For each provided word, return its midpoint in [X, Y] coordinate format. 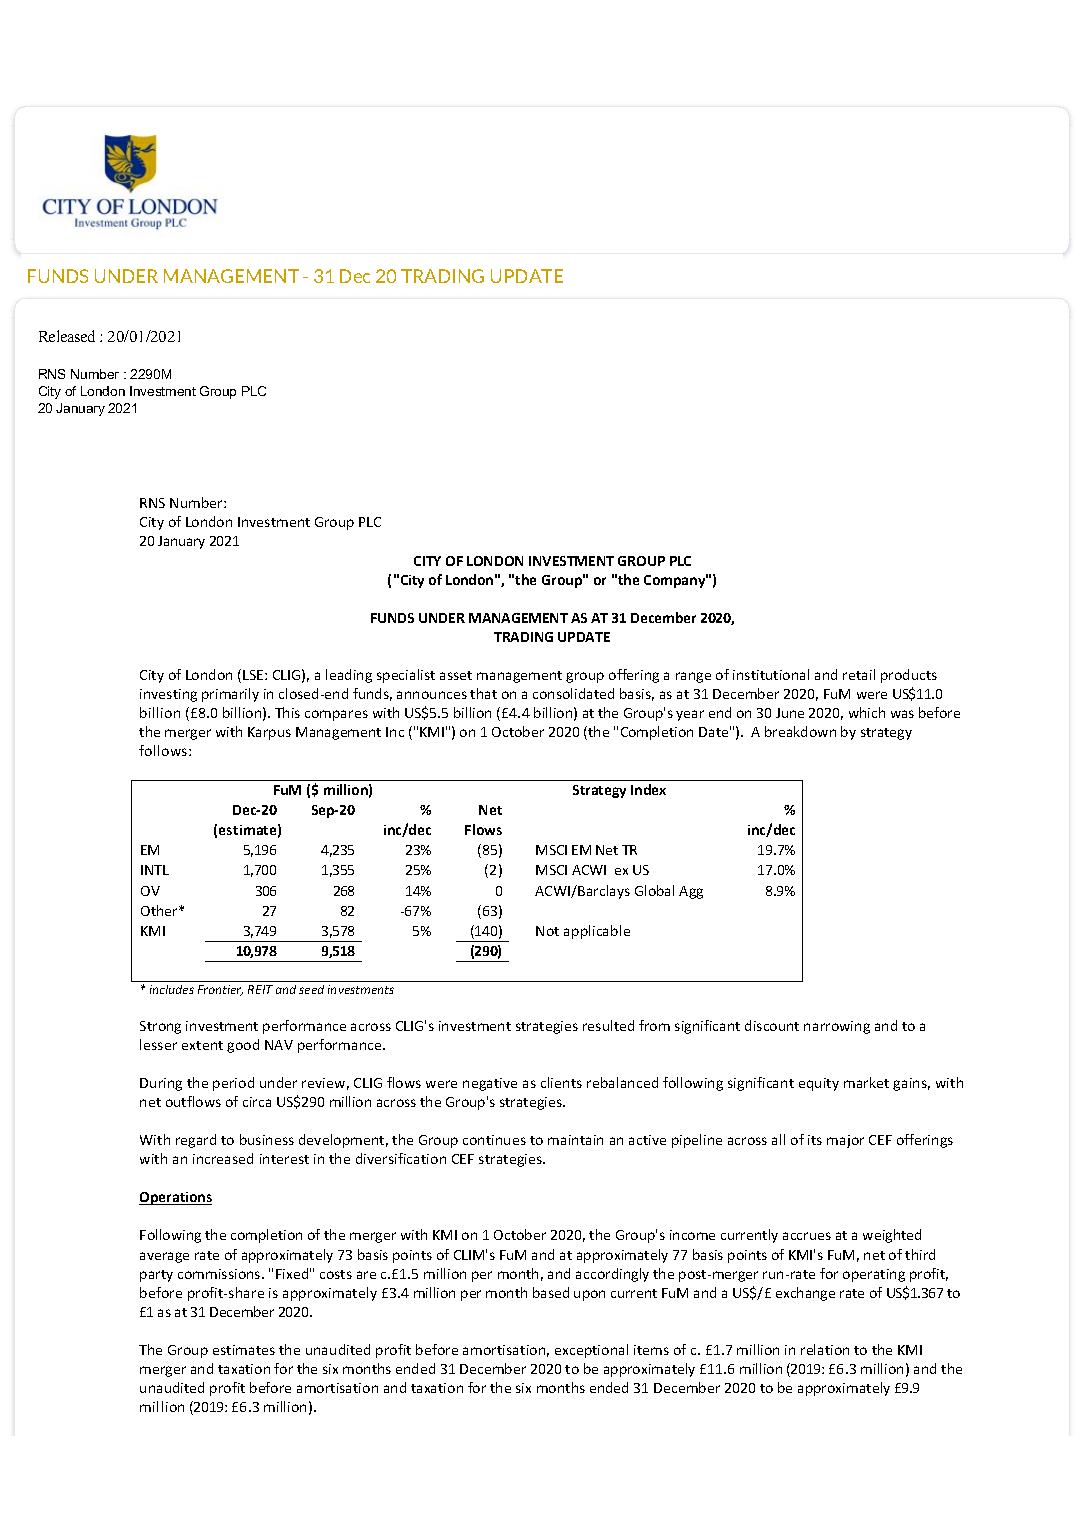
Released [67, 336]
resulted [608, 1025]
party [156, 1276]
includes [172, 989]
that [483, 693]
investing [168, 695]
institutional [771, 674]
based [551, 1292]
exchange [805, 1294]
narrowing [837, 1027]
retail [859, 674]
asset [456, 675]
